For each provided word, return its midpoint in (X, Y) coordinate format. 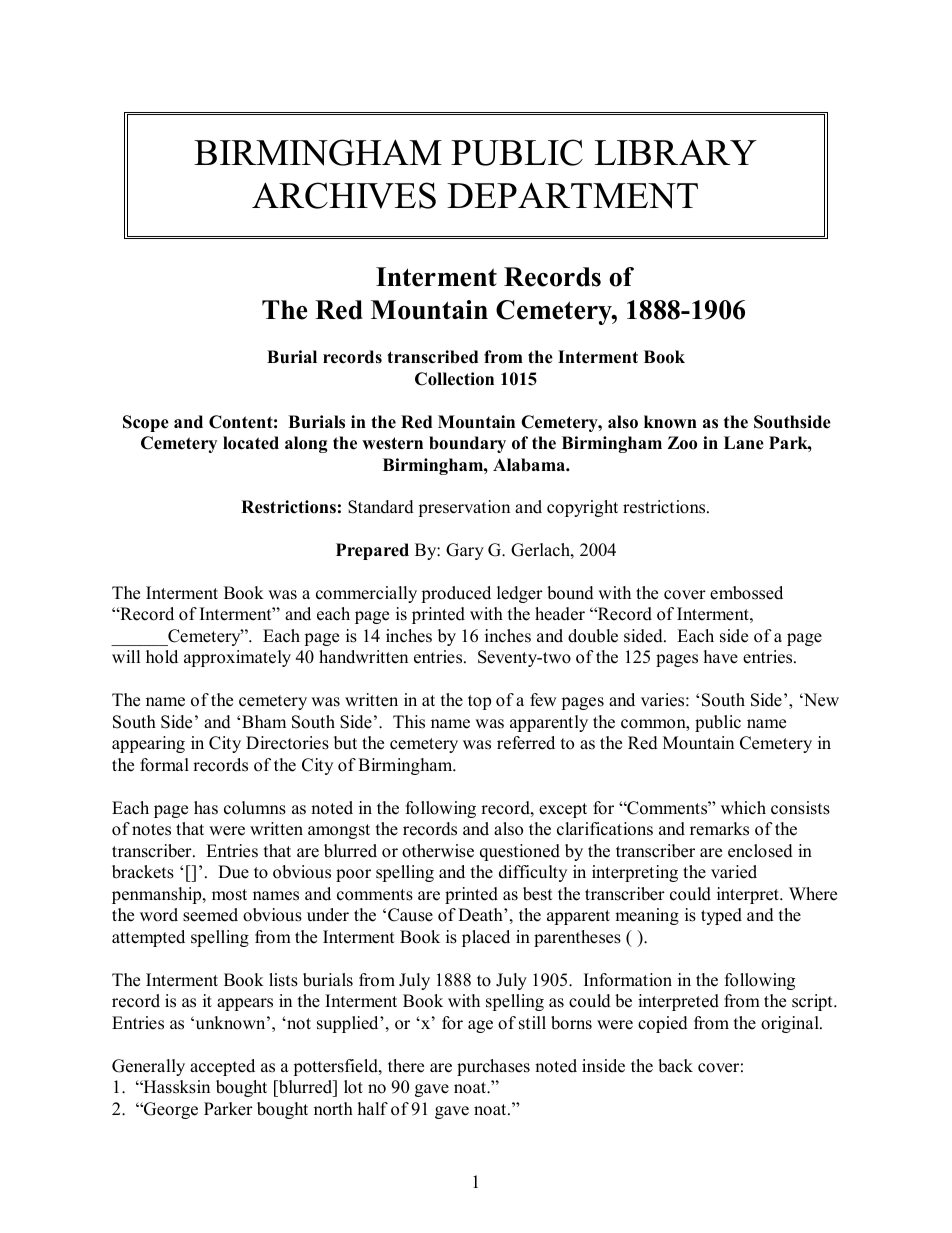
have (721, 657)
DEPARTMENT (572, 195)
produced (456, 594)
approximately (237, 658)
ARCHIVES (344, 195)
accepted (222, 1067)
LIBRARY (676, 152)
